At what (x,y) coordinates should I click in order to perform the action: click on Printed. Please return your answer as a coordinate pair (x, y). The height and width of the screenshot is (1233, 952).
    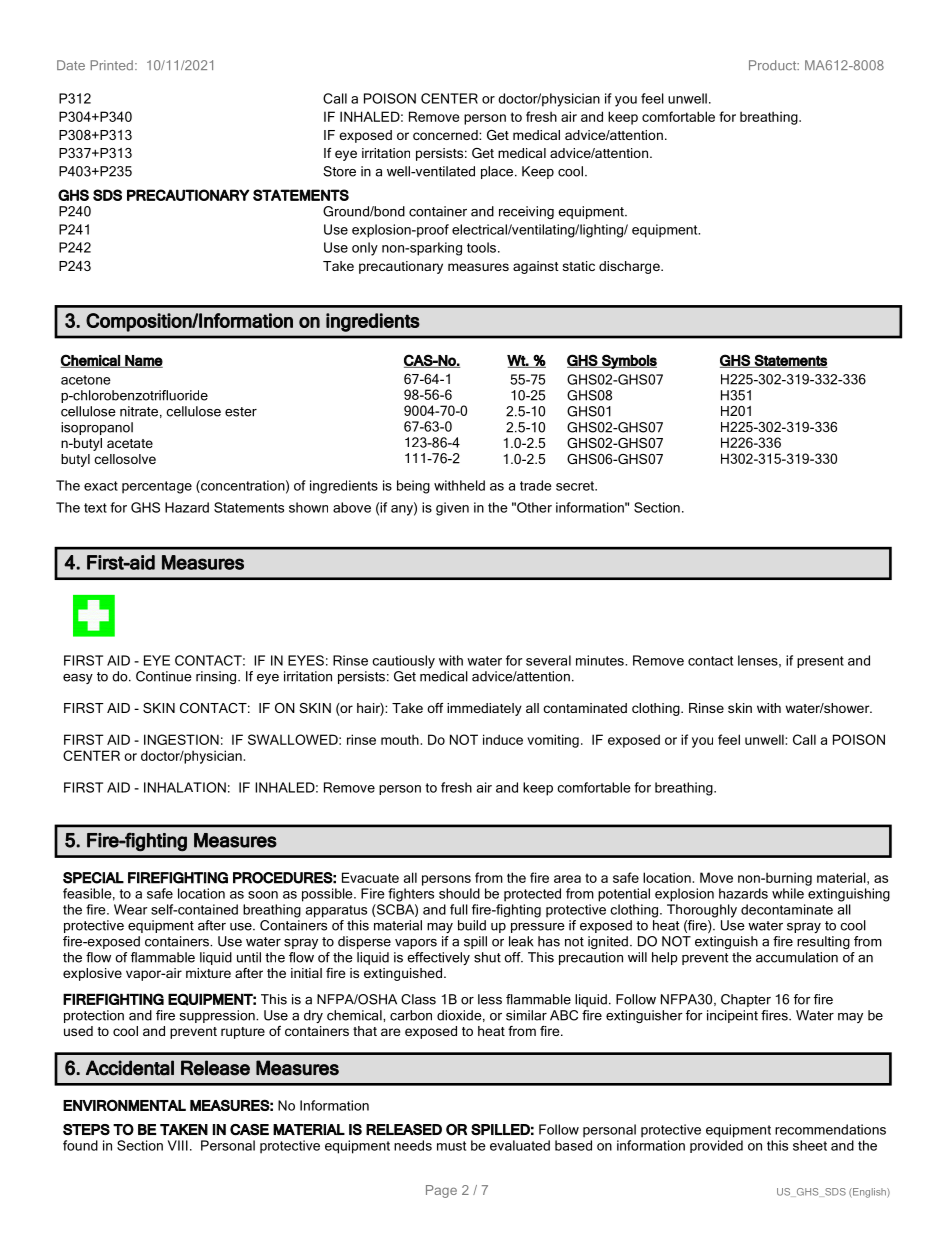
    Looking at the image, I should click on (112, 65).
